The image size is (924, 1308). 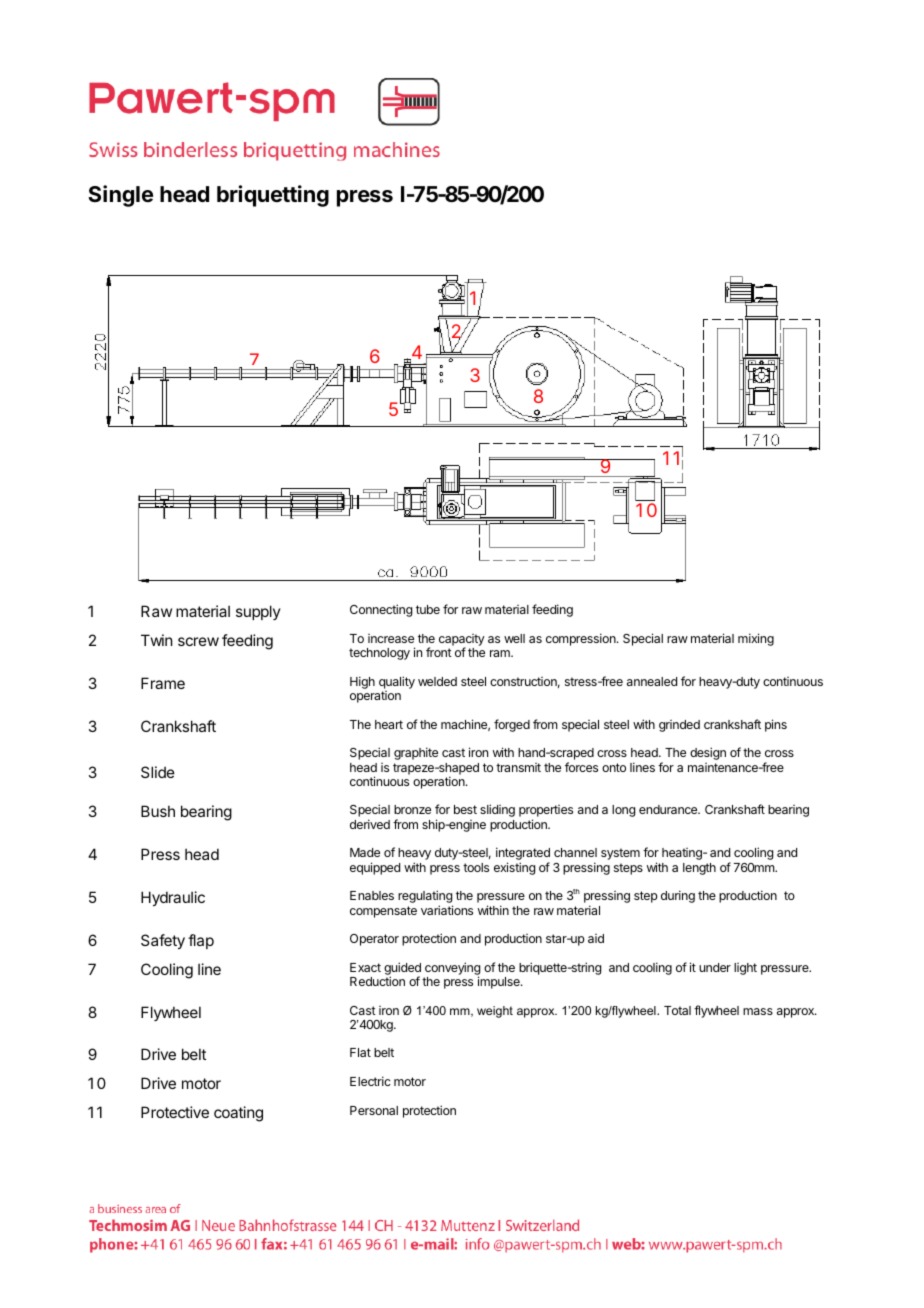 I want to click on tube, so click(x=428, y=609).
